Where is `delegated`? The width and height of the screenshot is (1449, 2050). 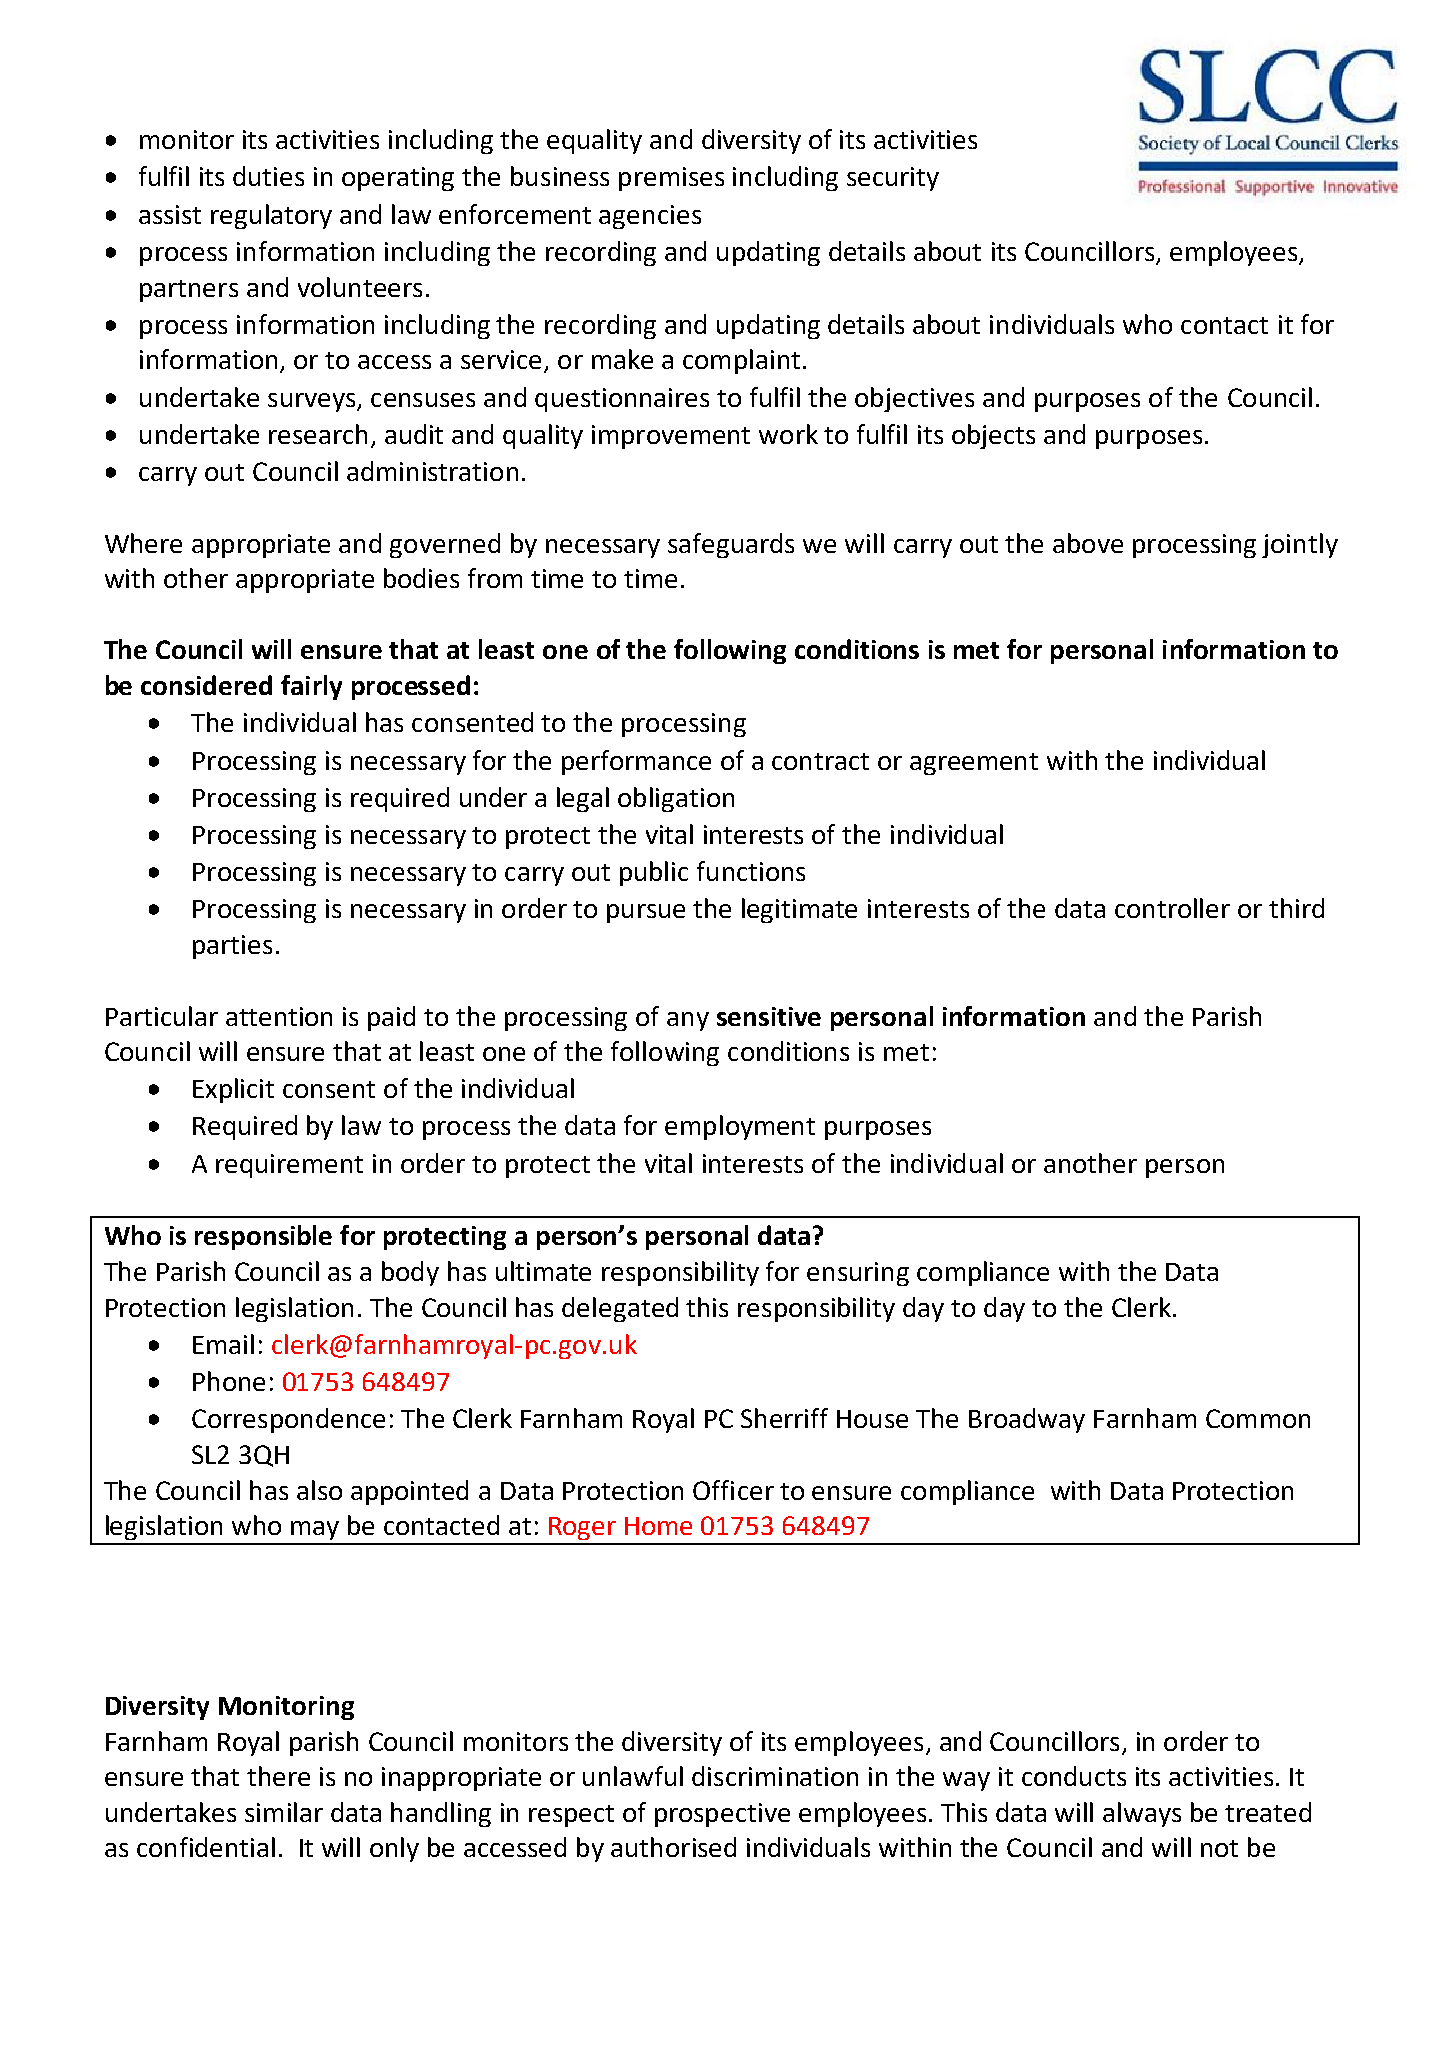 delegated is located at coordinates (620, 1309).
